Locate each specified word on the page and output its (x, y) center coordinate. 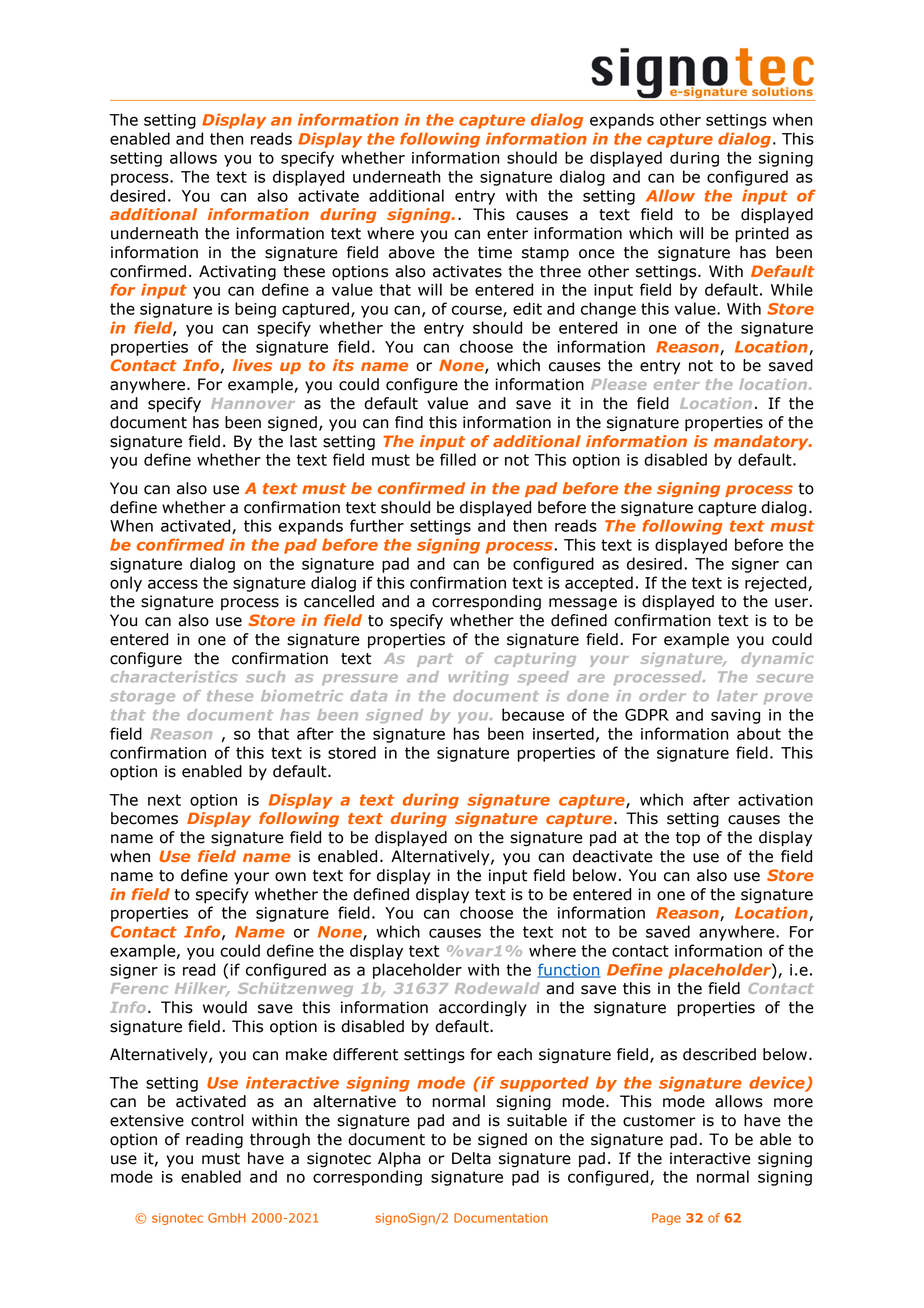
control (217, 1120)
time (495, 252)
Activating (237, 273)
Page (666, 1219)
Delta (471, 1158)
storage (142, 697)
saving (735, 716)
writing (479, 678)
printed (762, 235)
